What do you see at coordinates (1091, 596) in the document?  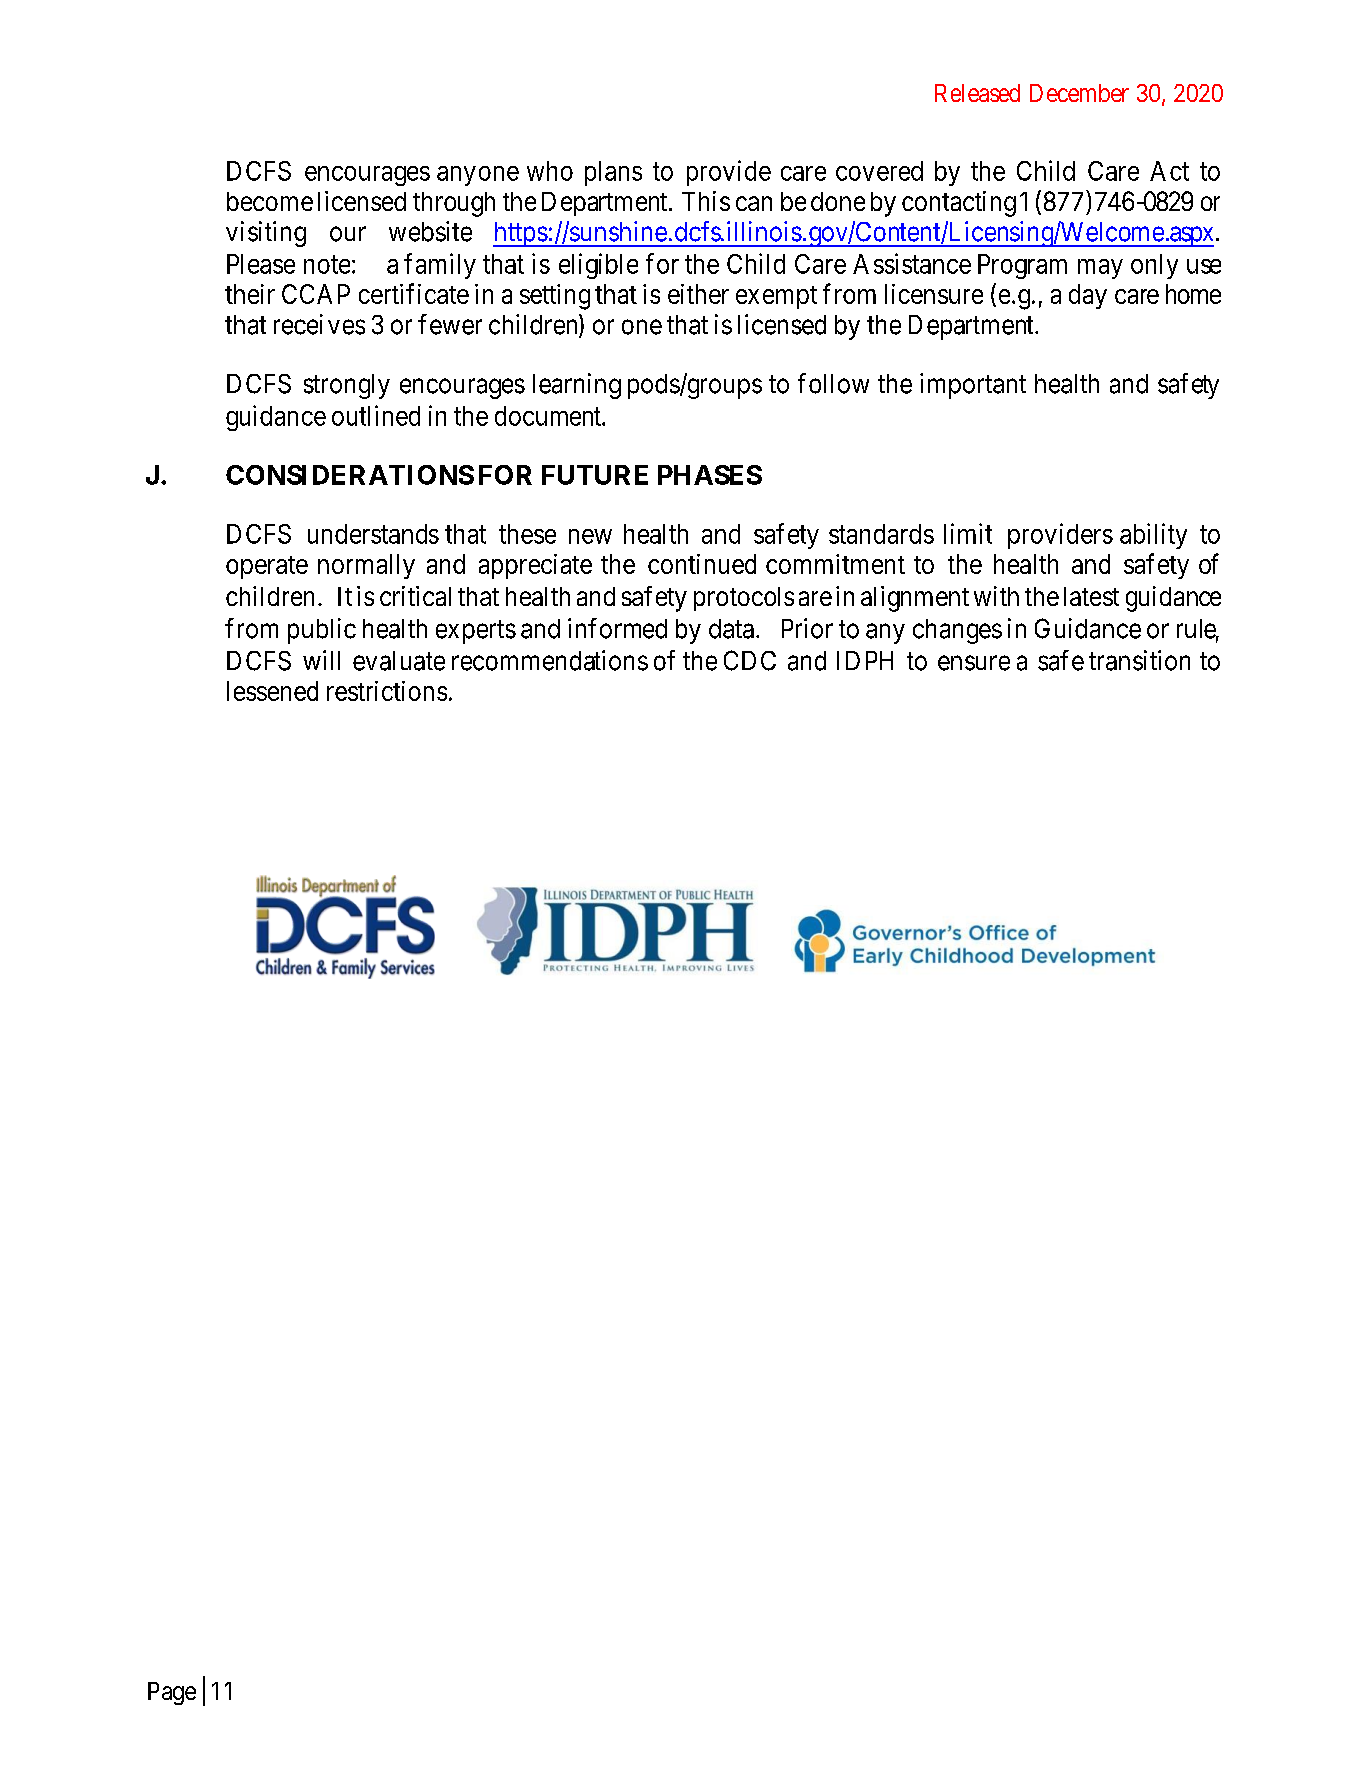 I see `latest` at bounding box center [1091, 596].
